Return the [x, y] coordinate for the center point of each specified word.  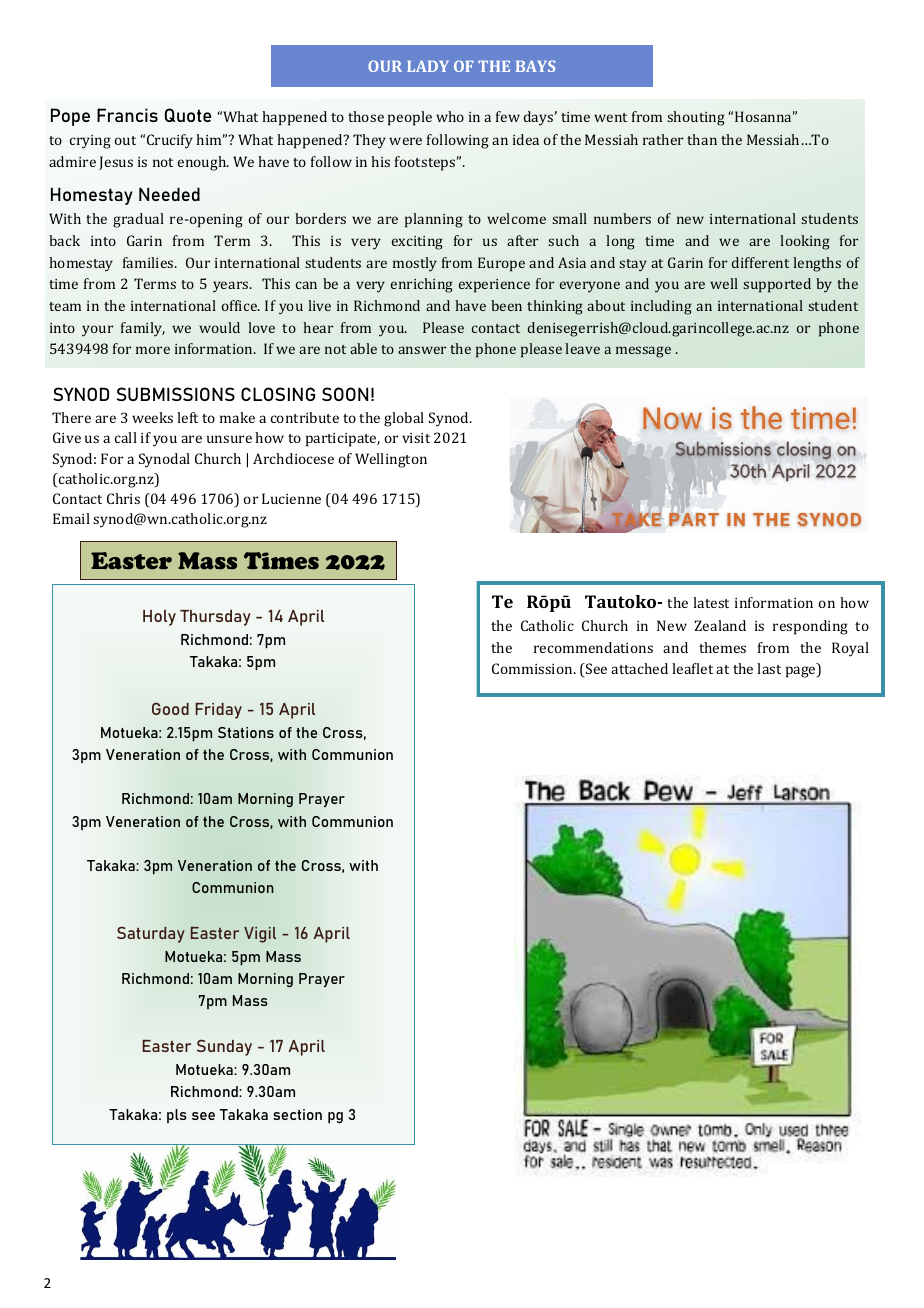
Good [170, 708]
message [643, 352]
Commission [533, 668]
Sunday [224, 1047]
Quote [188, 115]
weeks [152, 417]
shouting [696, 118]
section [297, 1114]
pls [177, 1116]
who [450, 116]
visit [416, 438]
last [769, 668]
